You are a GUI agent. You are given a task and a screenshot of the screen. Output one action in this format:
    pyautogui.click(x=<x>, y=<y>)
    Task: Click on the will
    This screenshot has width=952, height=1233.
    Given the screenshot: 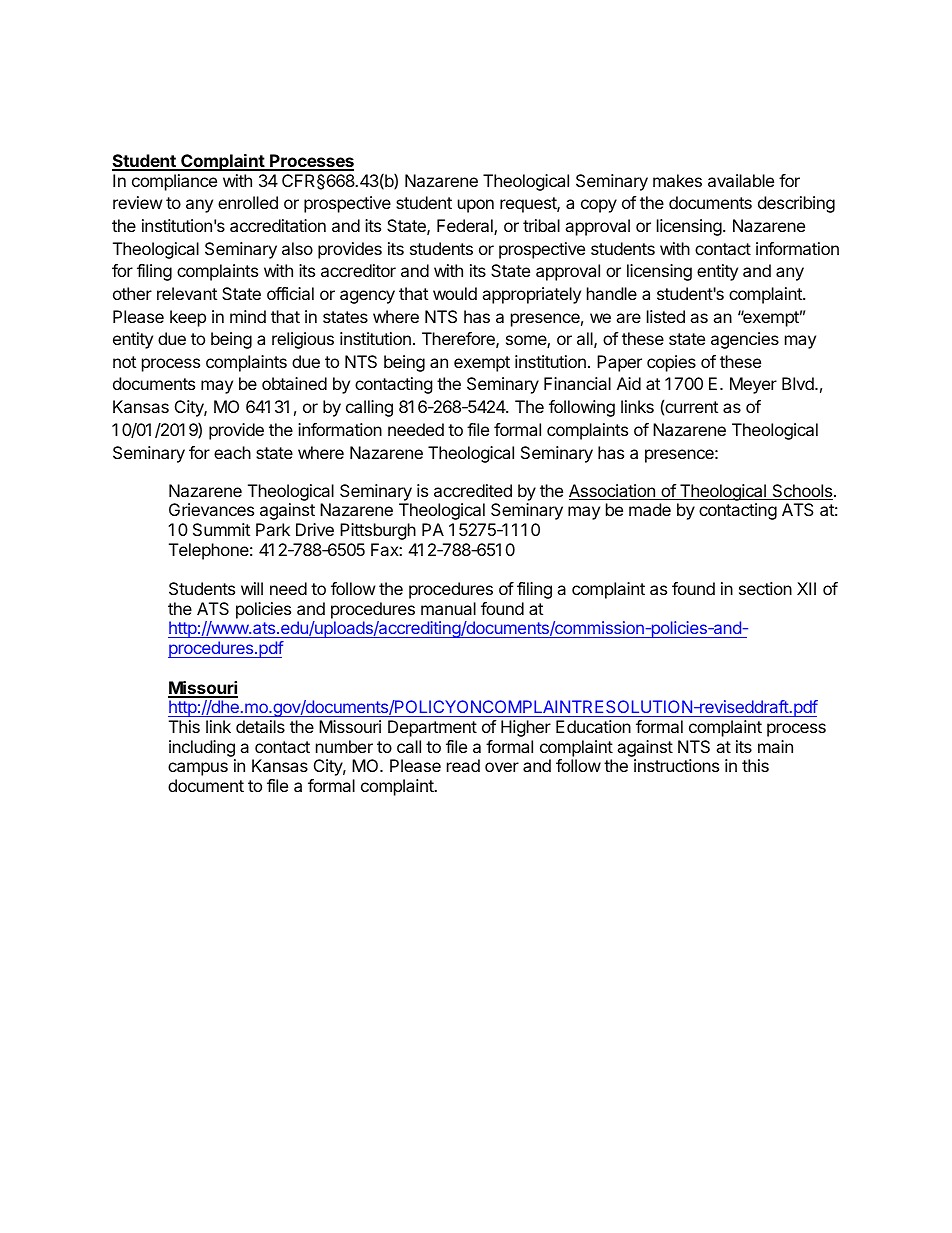 What is the action you would take?
    pyautogui.click(x=252, y=588)
